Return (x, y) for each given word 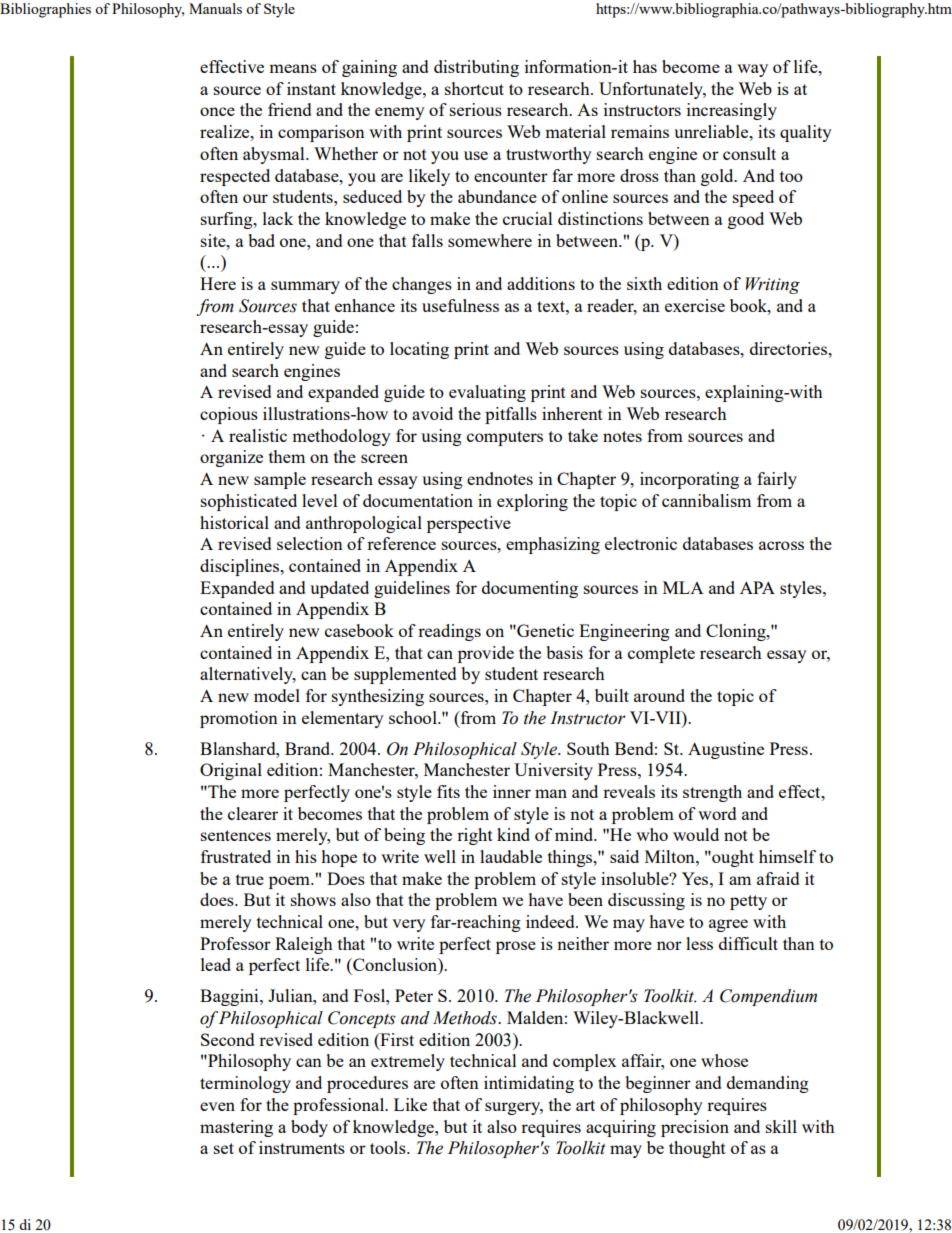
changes (422, 285)
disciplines (241, 567)
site (214, 240)
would (696, 834)
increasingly (732, 111)
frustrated (236, 856)
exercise (695, 305)
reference (401, 543)
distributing (476, 68)
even (217, 1106)
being (404, 836)
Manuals (215, 8)
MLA (683, 587)
